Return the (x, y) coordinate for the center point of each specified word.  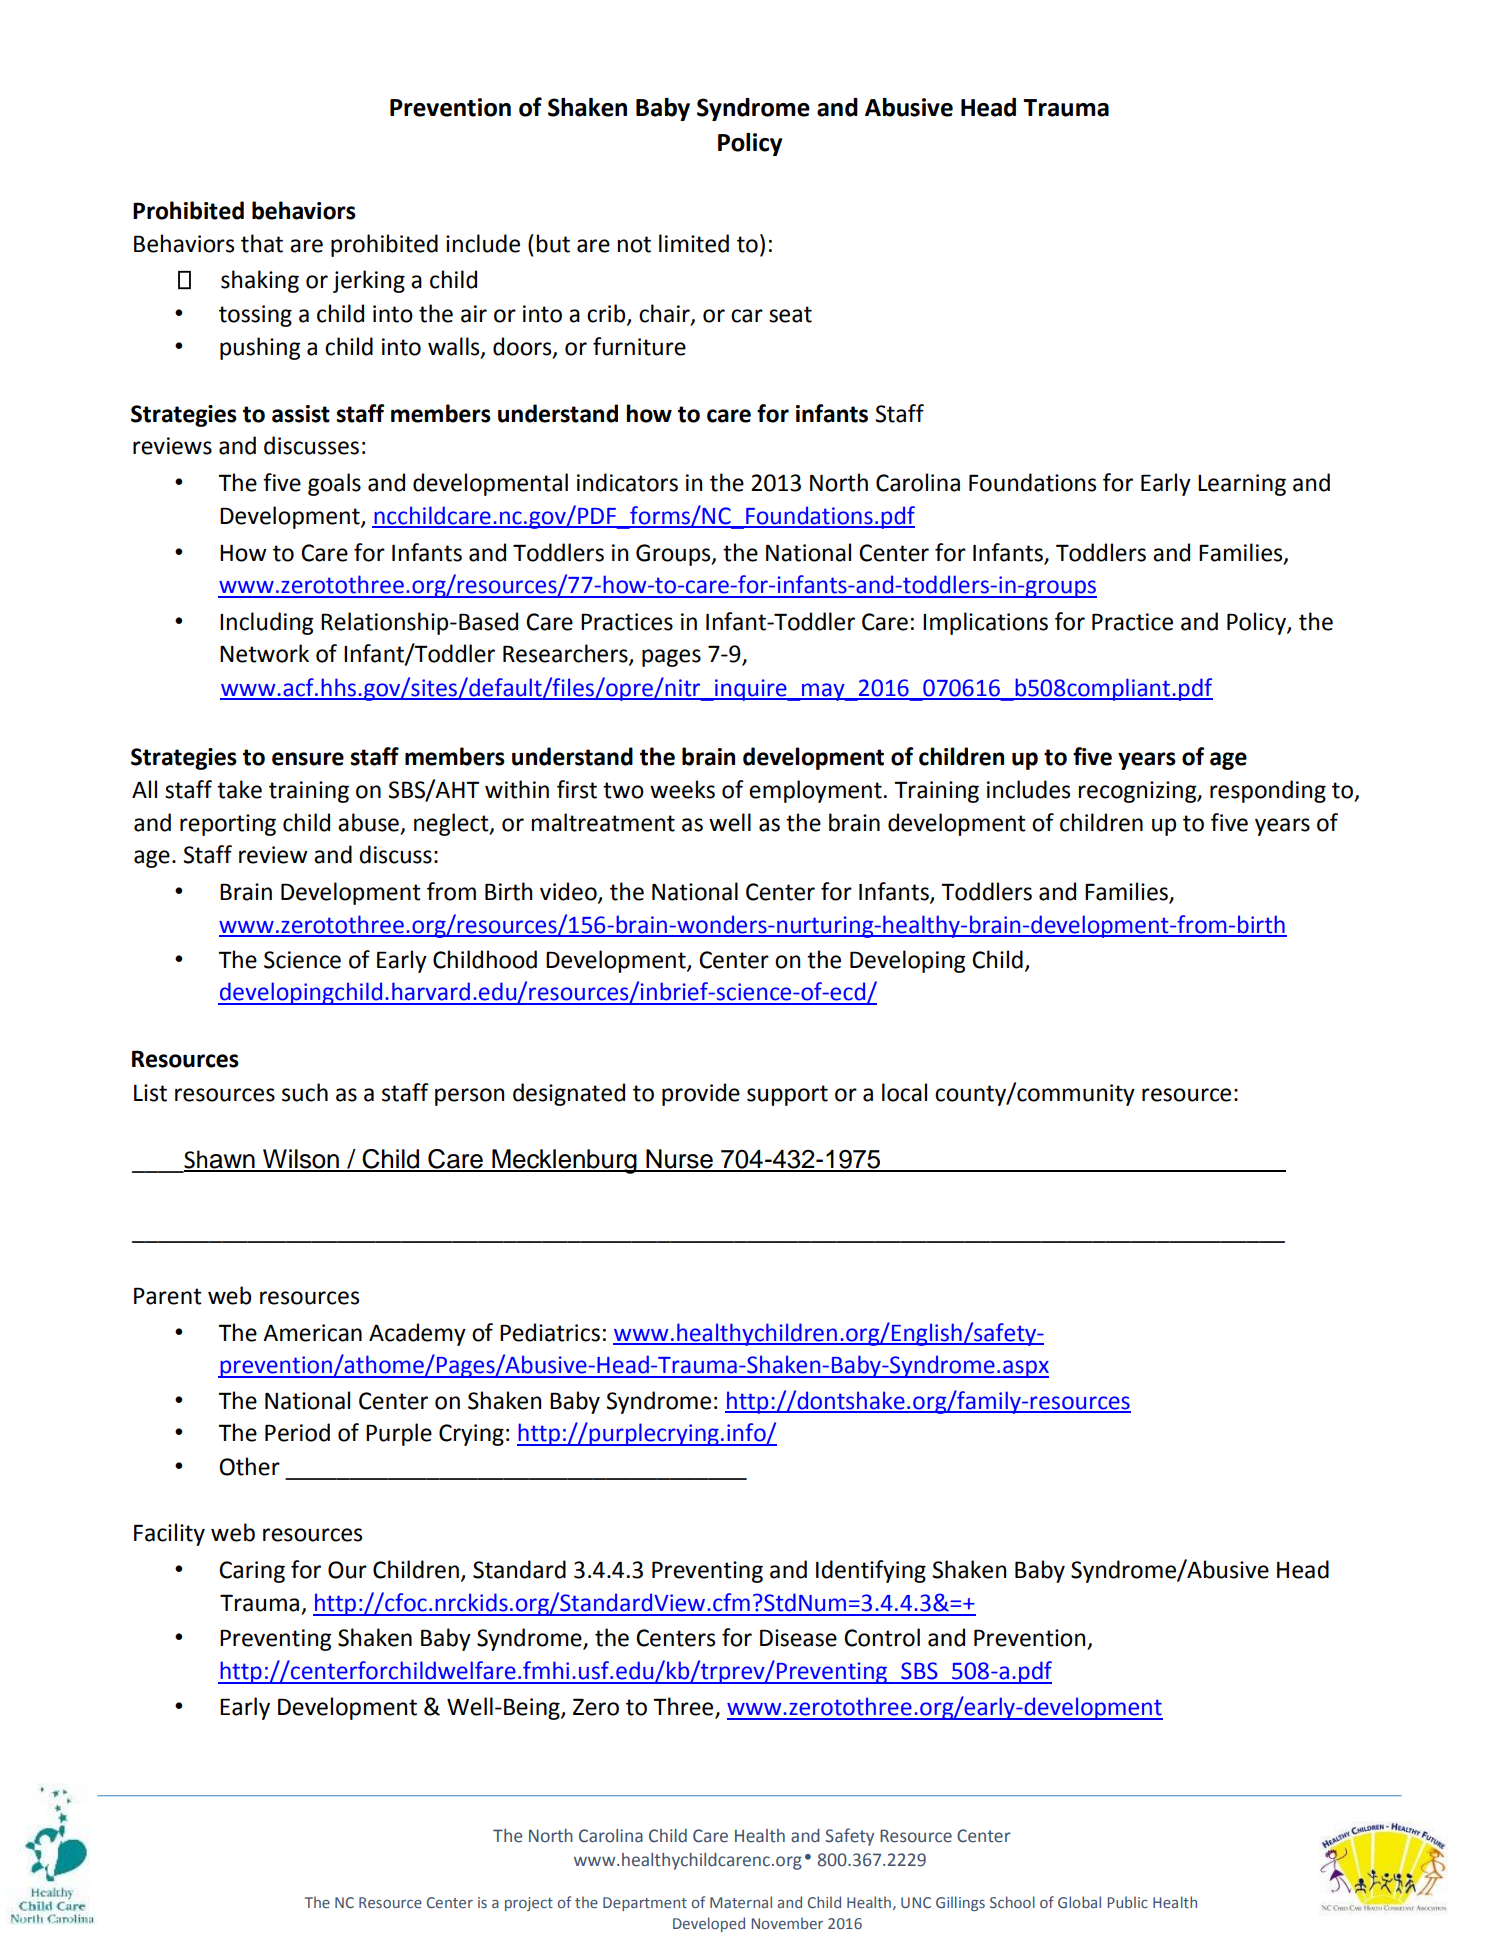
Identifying (871, 1571)
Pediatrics (550, 1332)
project (529, 1904)
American (312, 1333)
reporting (228, 825)
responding (1268, 791)
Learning (1242, 485)
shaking (260, 281)
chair (665, 314)
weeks (682, 789)
